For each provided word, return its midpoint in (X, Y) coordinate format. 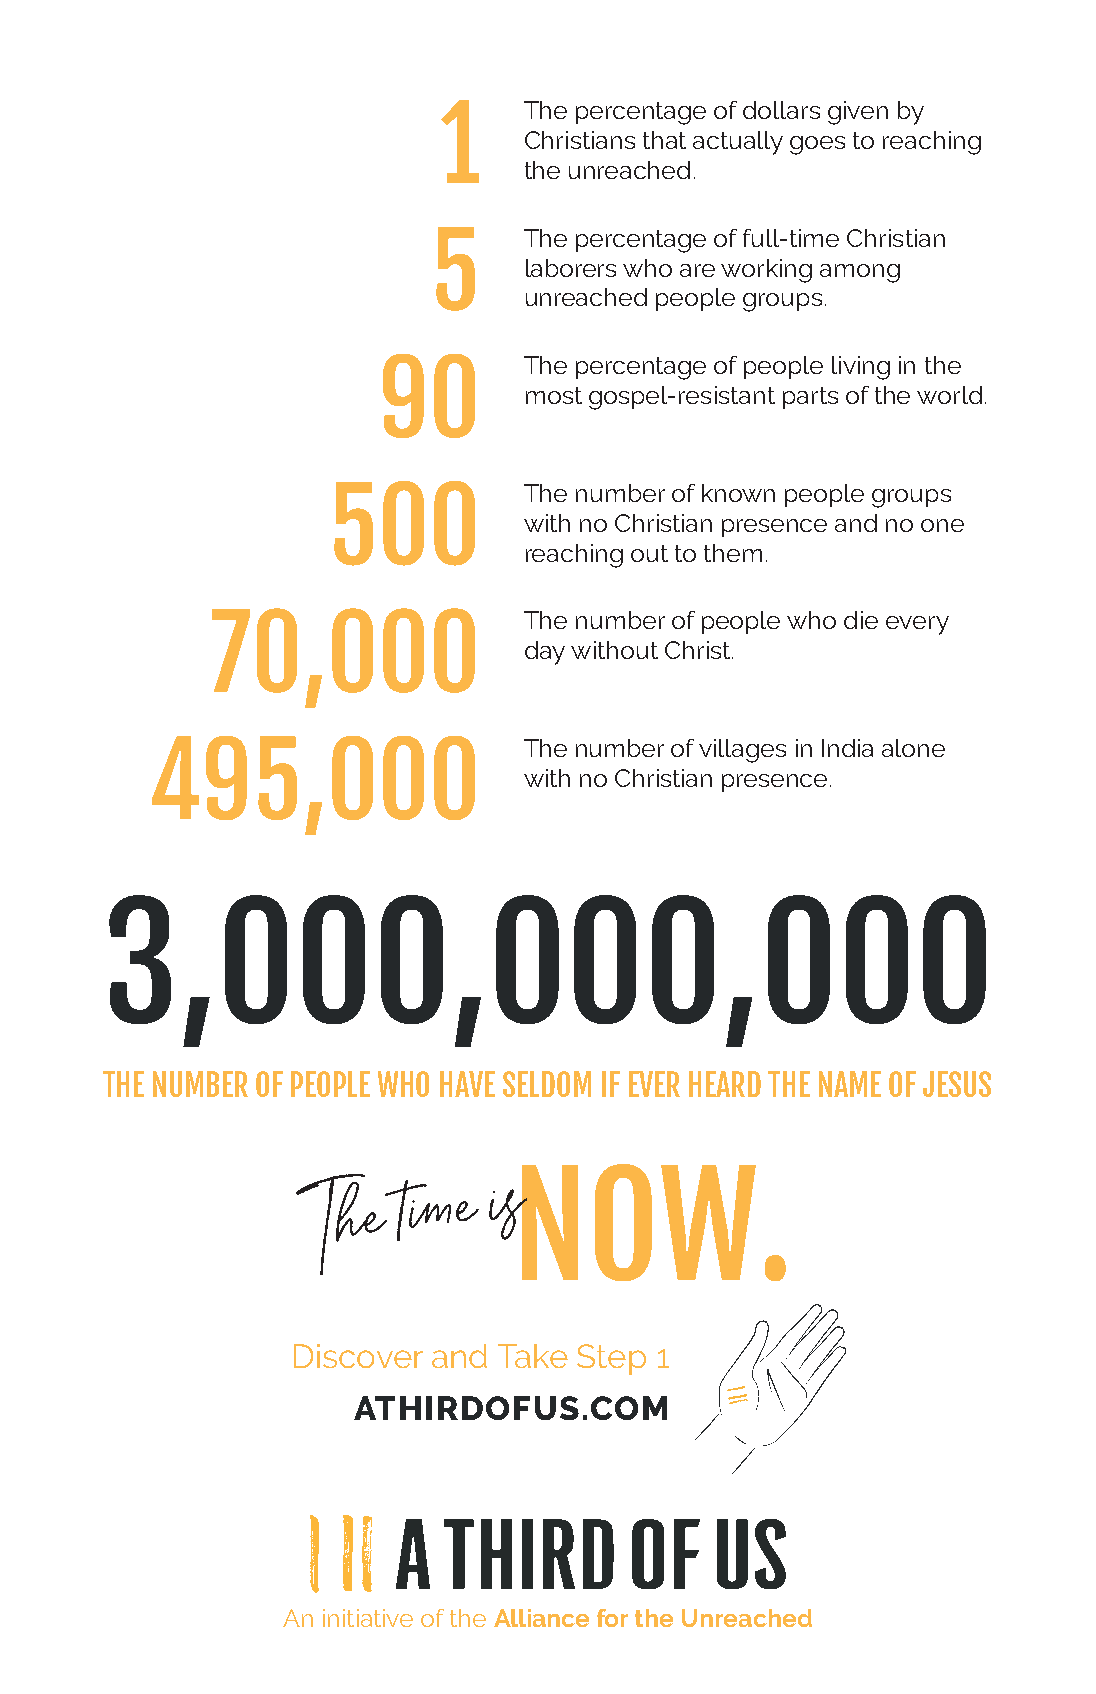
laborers (571, 268)
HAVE (467, 1084)
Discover (358, 1356)
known (738, 493)
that (664, 140)
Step (611, 1359)
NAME (850, 1084)
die (861, 620)
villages (742, 751)
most (554, 395)
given (858, 113)
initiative (368, 1618)
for (612, 1618)
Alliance (541, 1618)
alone (913, 748)
